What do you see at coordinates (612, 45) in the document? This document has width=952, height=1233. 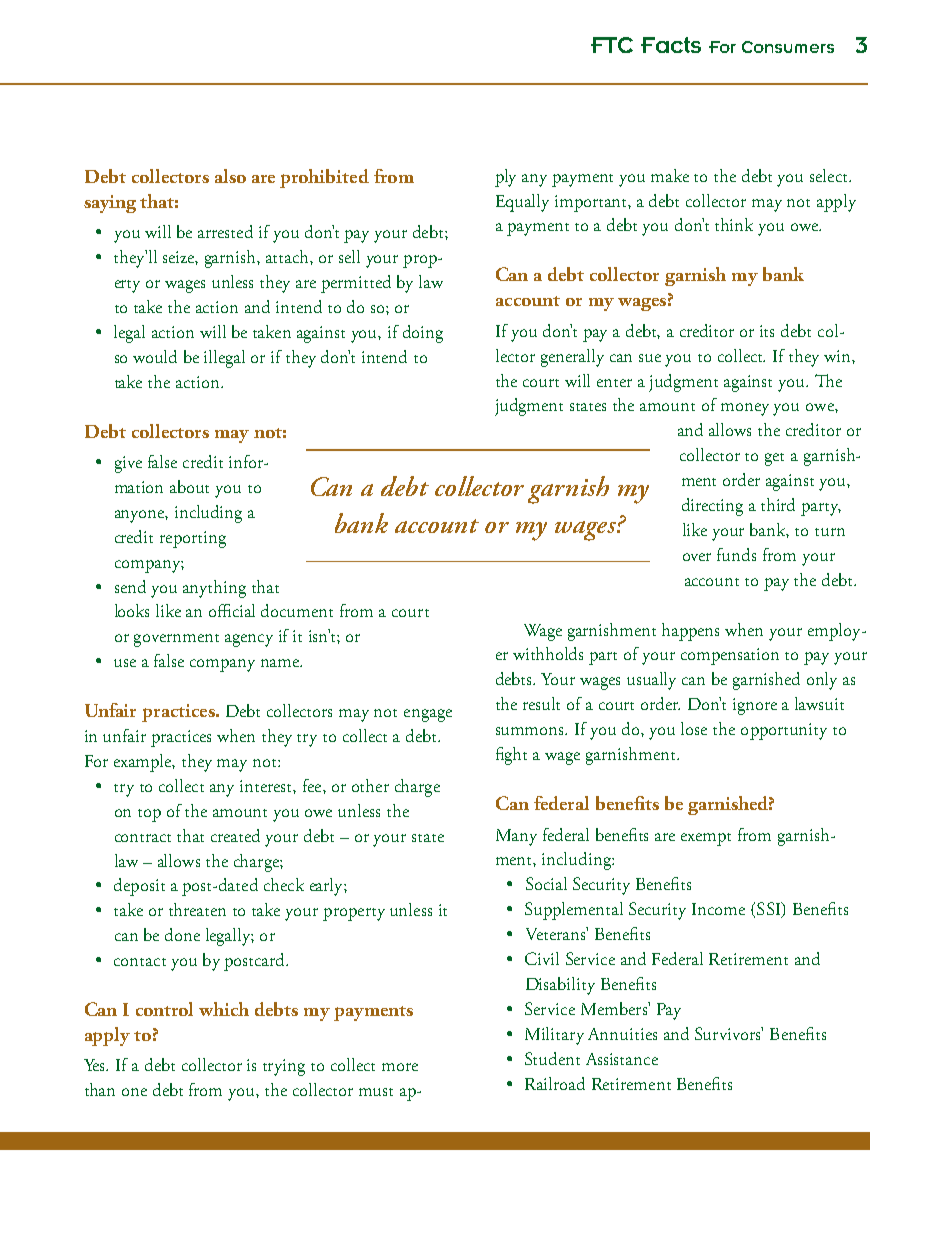 I see `FTC` at bounding box center [612, 45].
